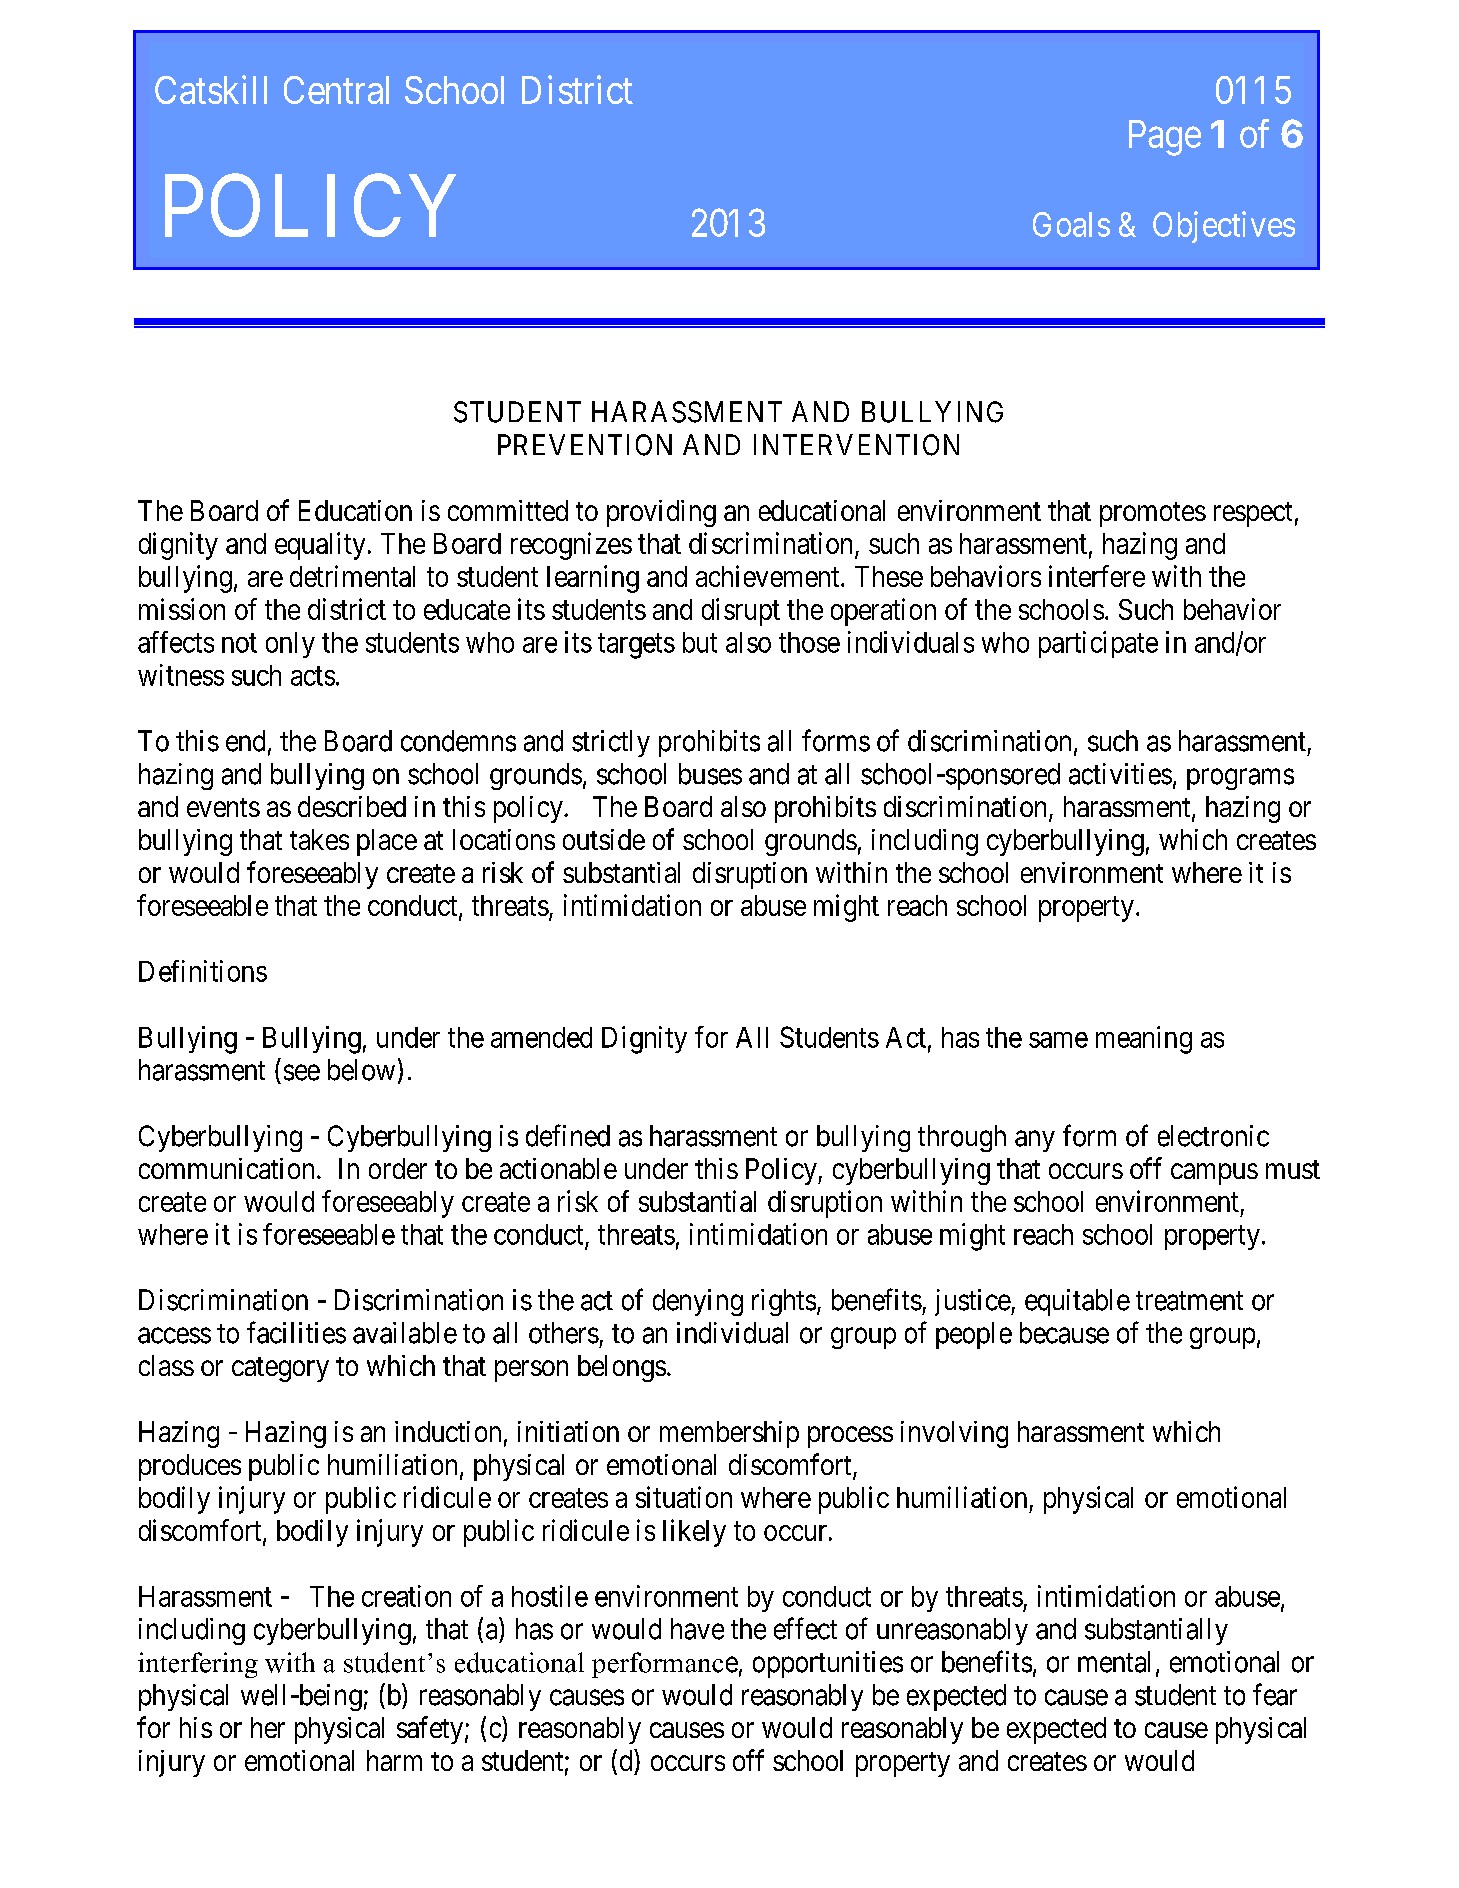 The image size is (1459, 1888). What do you see at coordinates (336, 90) in the screenshot?
I see `Central` at bounding box center [336, 90].
